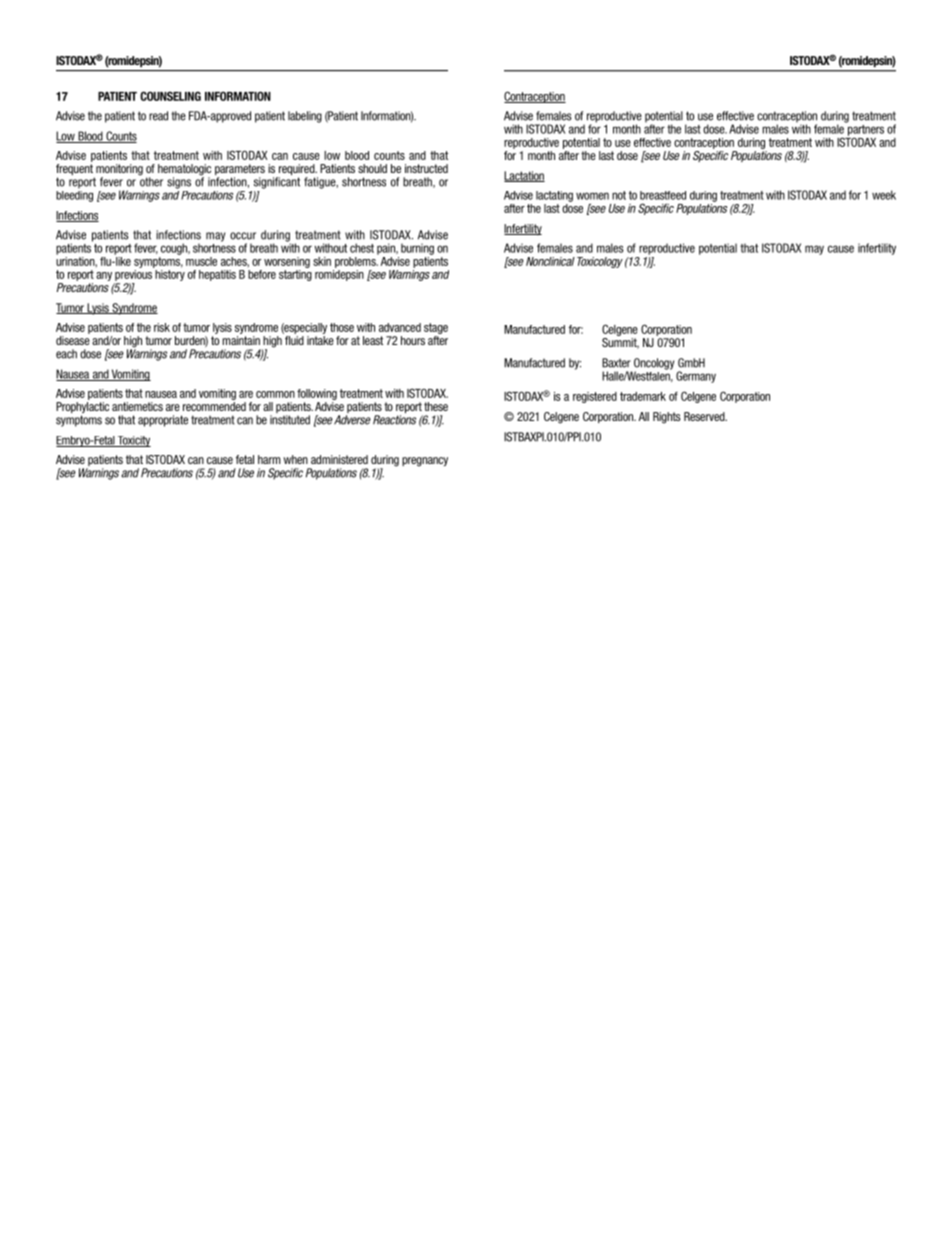 The height and width of the screenshot is (1233, 952). Describe the element at coordinates (600, 262) in the screenshot. I see `Toxicology` at that location.
